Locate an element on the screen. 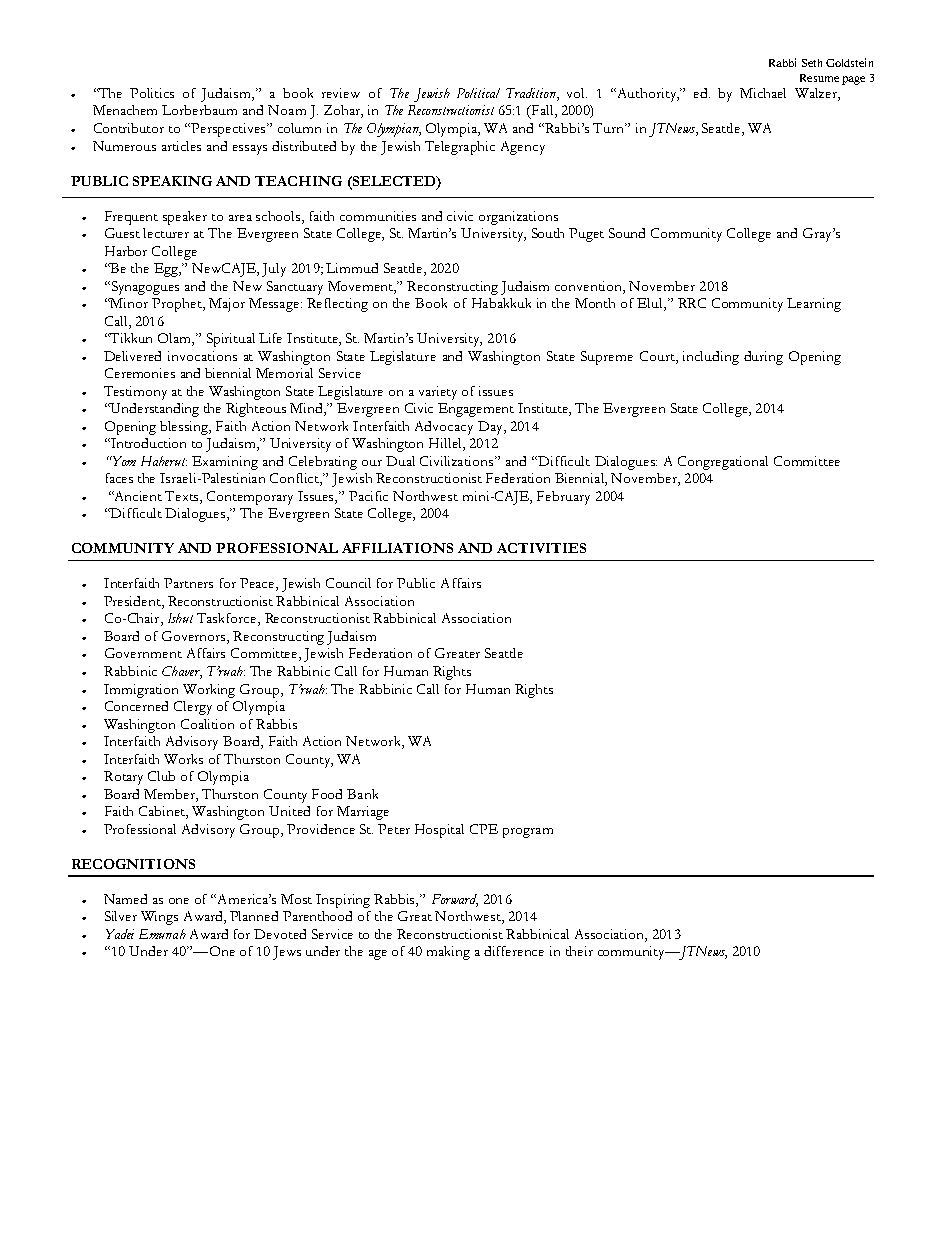 The image size is (952, 1233). program is located at coordinates (528, 833).
